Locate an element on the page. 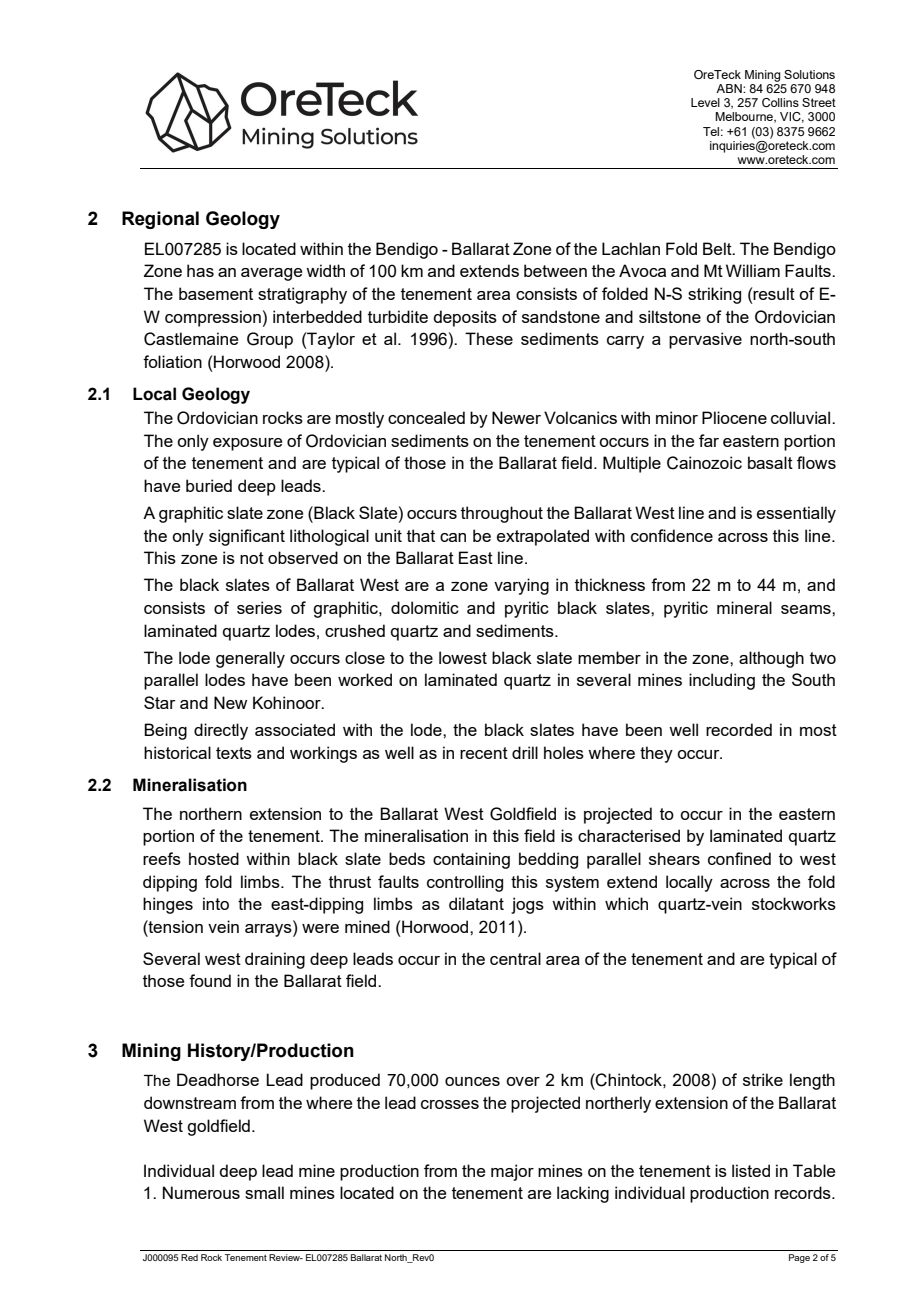  Regional is located at coordinates (160, 220).
